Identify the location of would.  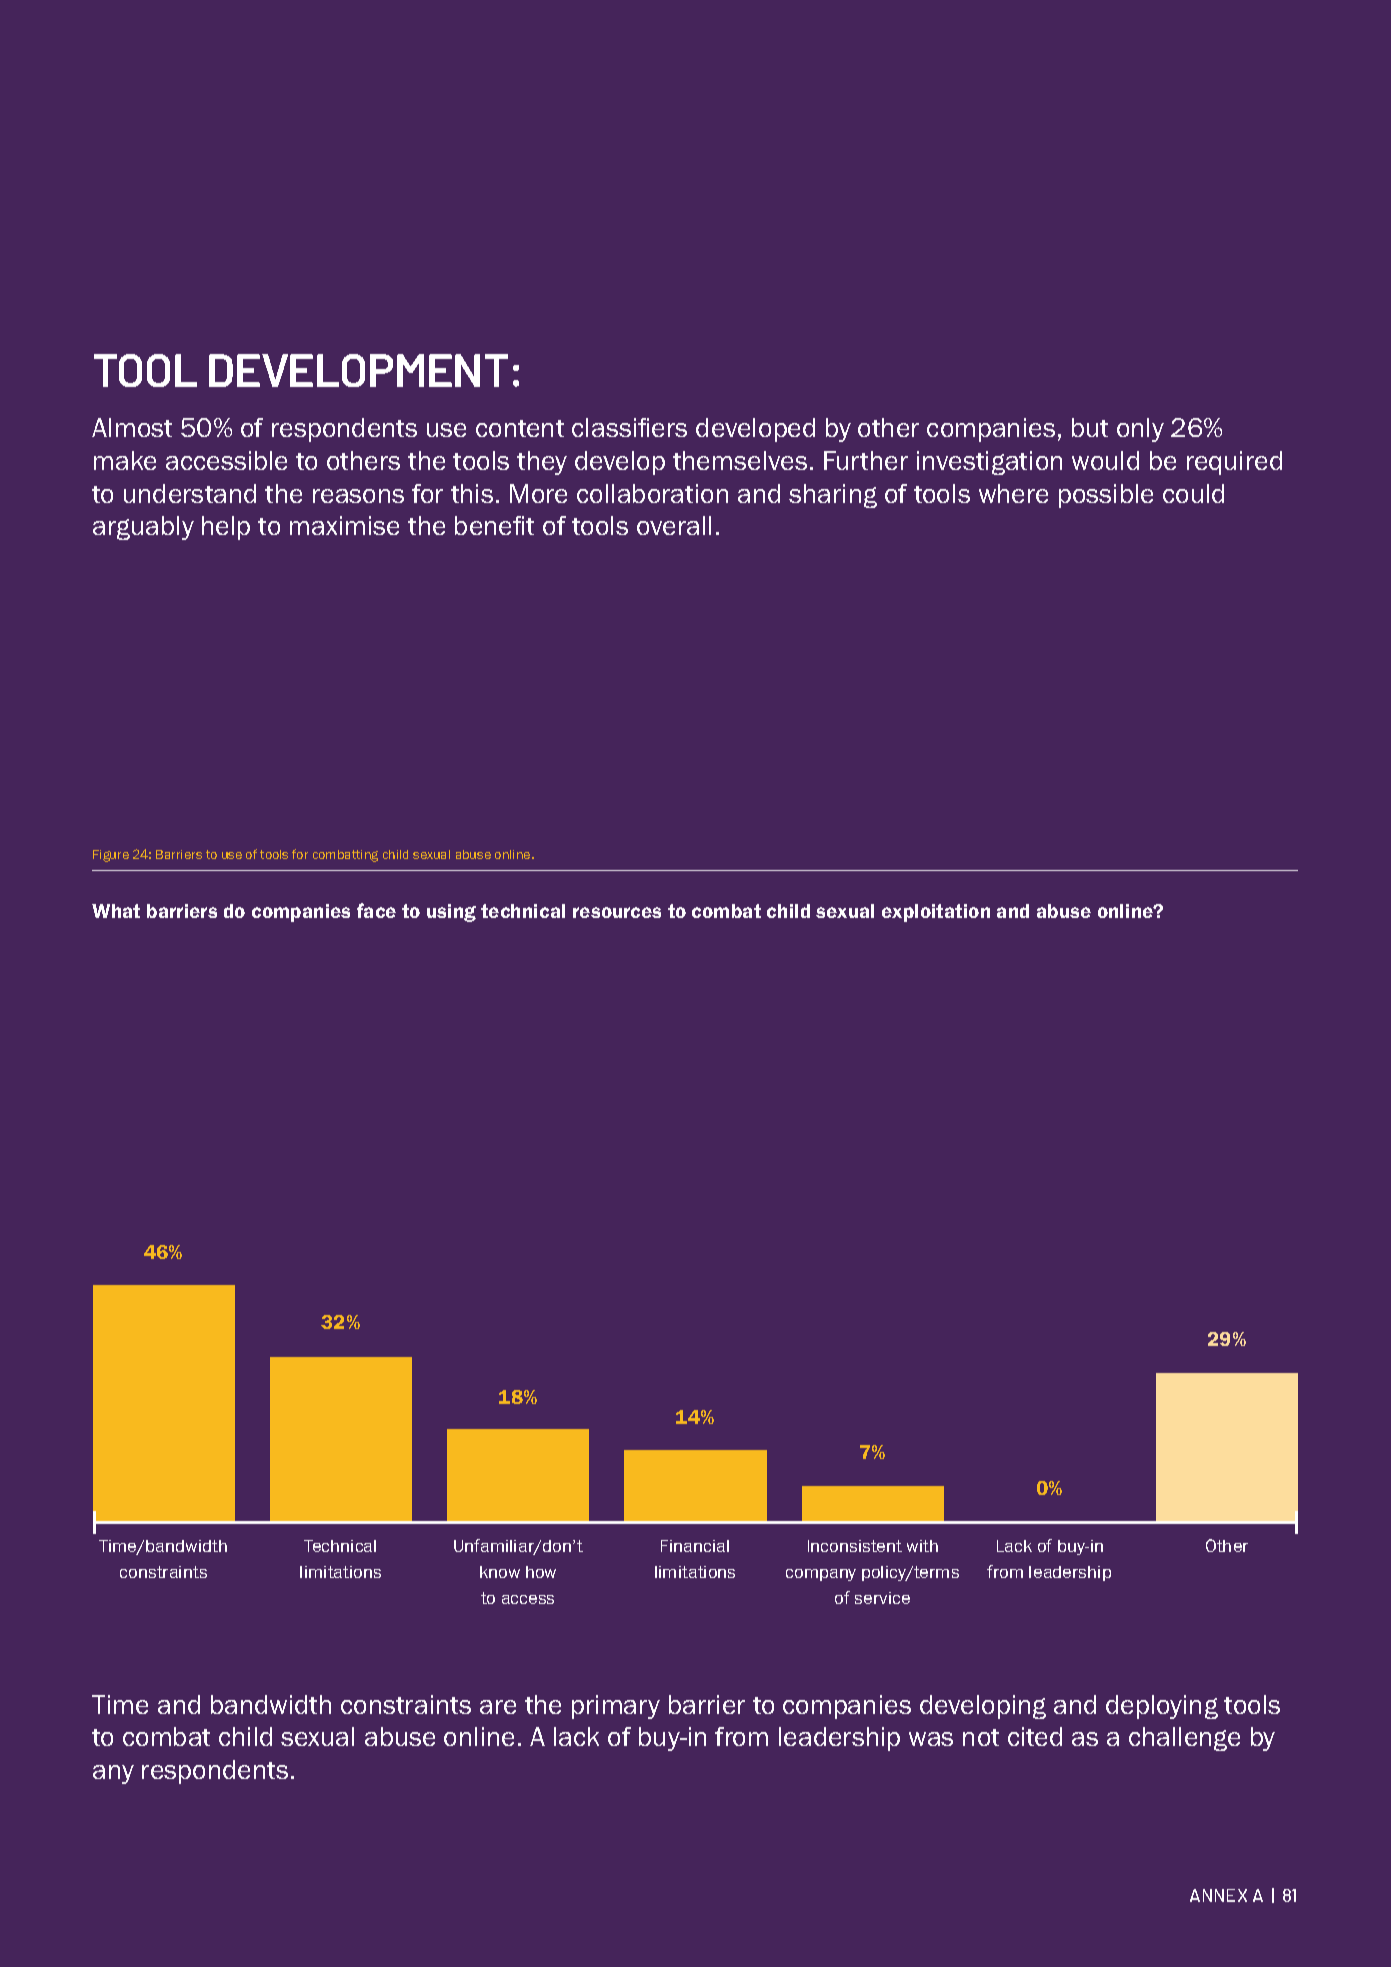
(1105, 460).
